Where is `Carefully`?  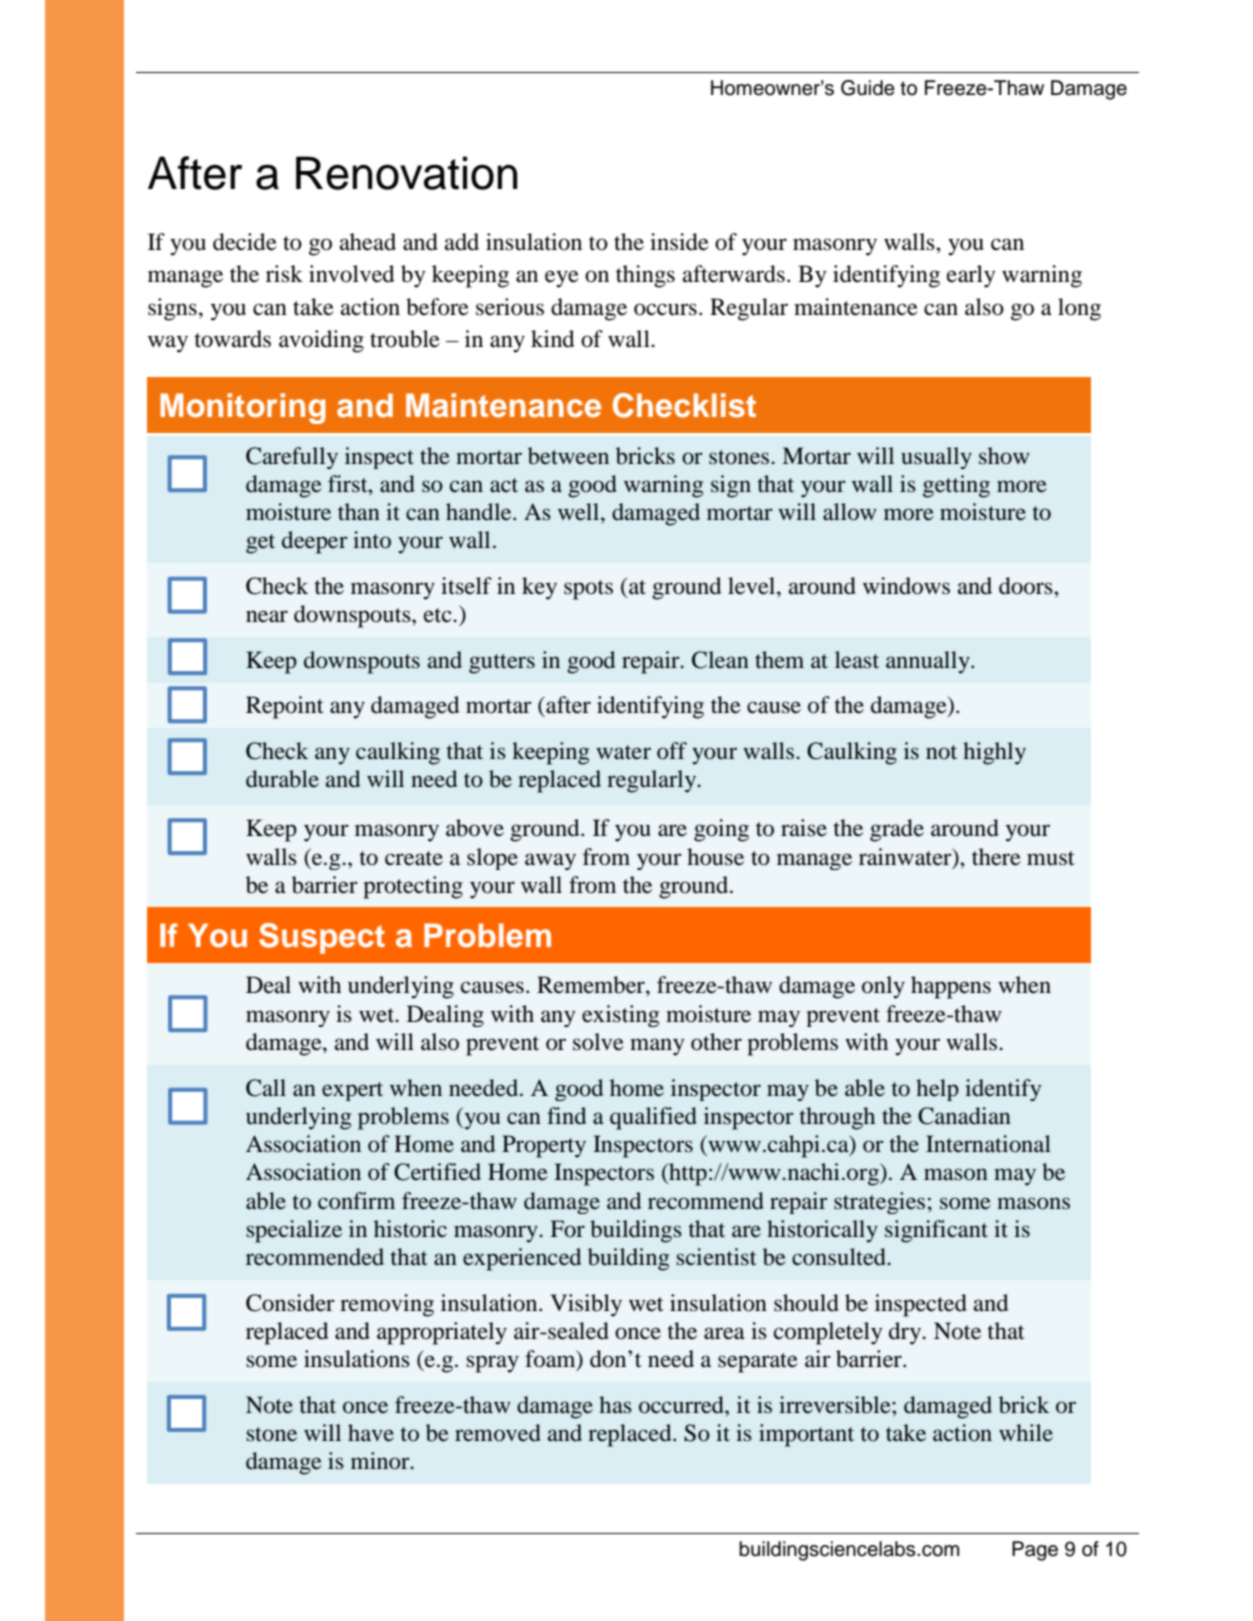 Carefully is located at coordinates (292, 458).
